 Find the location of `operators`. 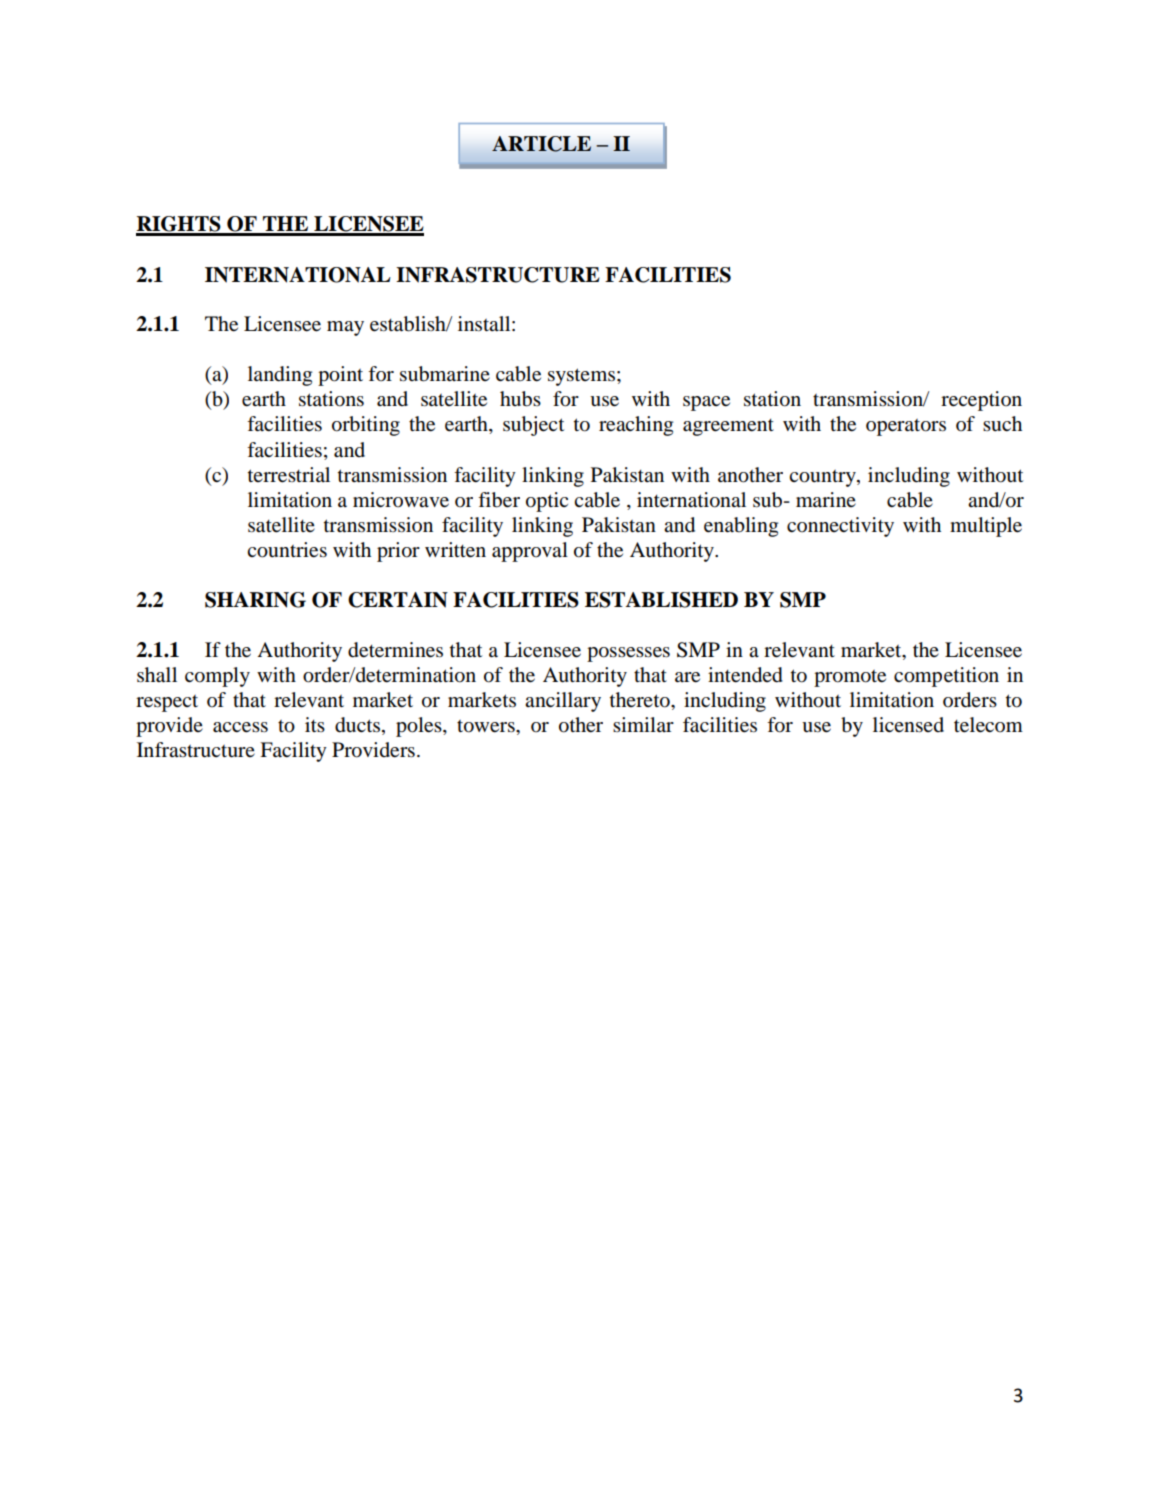

operators is located at coordinates (906, 427).
